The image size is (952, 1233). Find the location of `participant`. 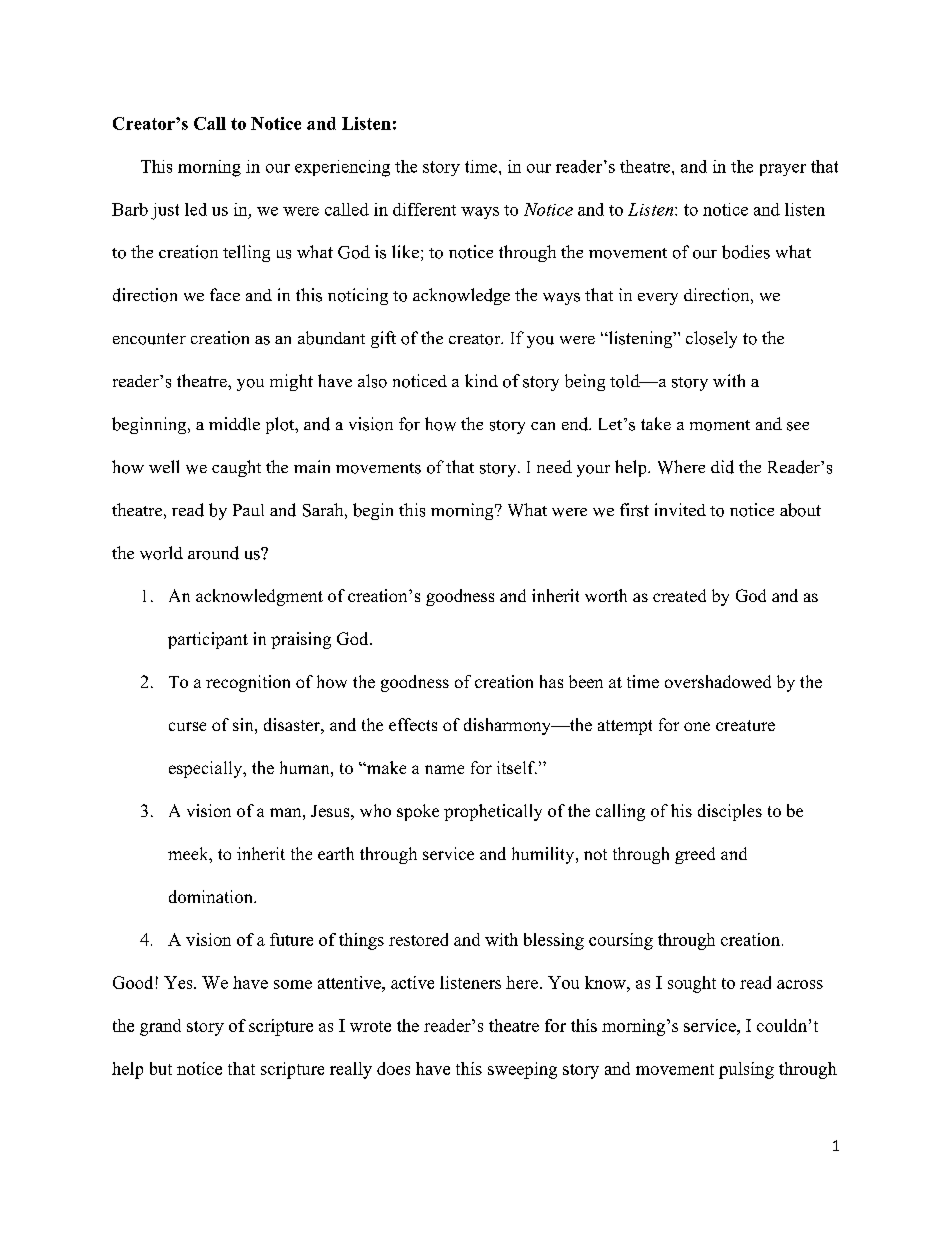

participant is located at coordinates (208, 640).
